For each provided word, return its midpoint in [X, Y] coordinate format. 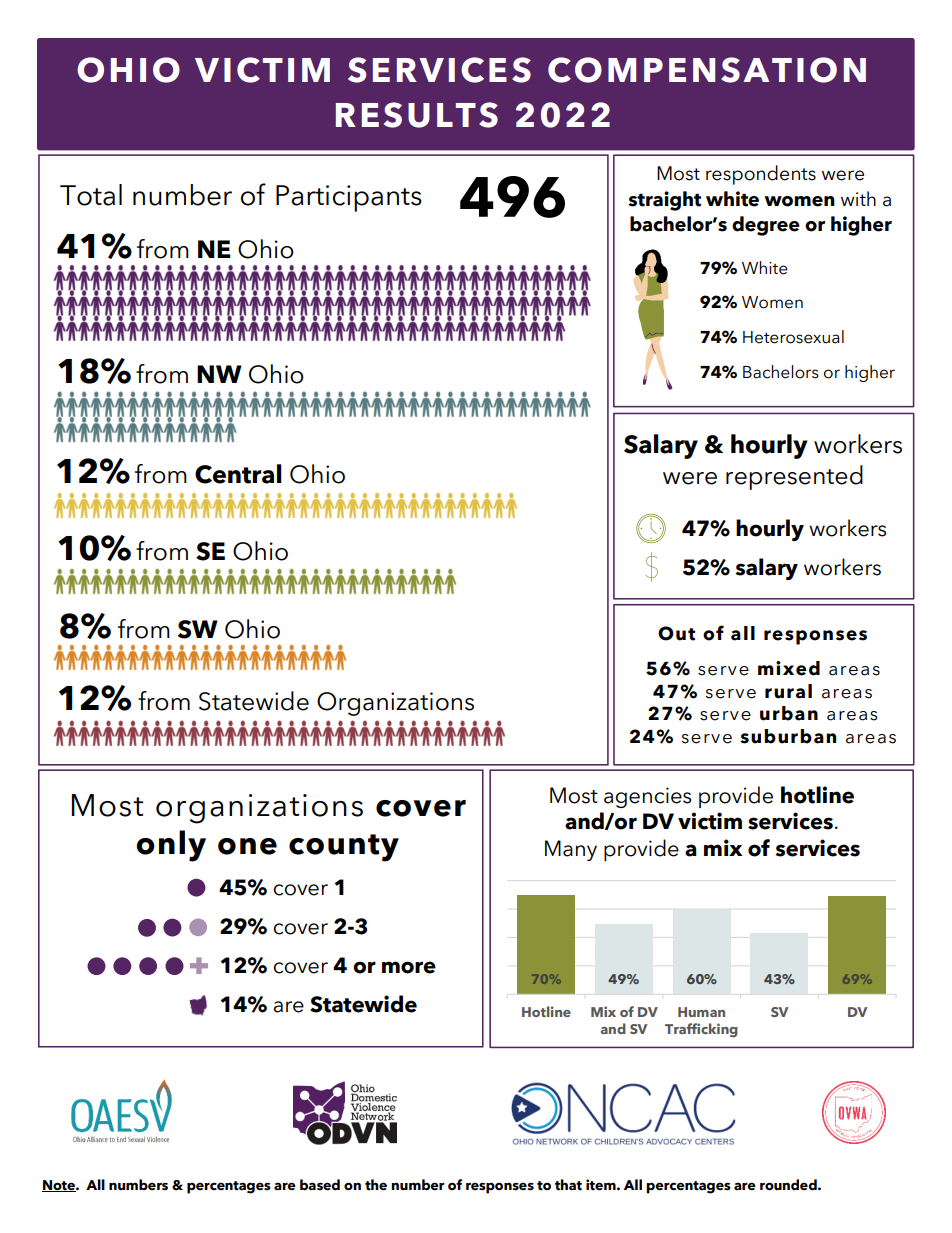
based [320, 1185]
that [568, 1185]
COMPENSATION [707, 70]
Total [91, 195]
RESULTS [417, 115]
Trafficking [701, 1030]
